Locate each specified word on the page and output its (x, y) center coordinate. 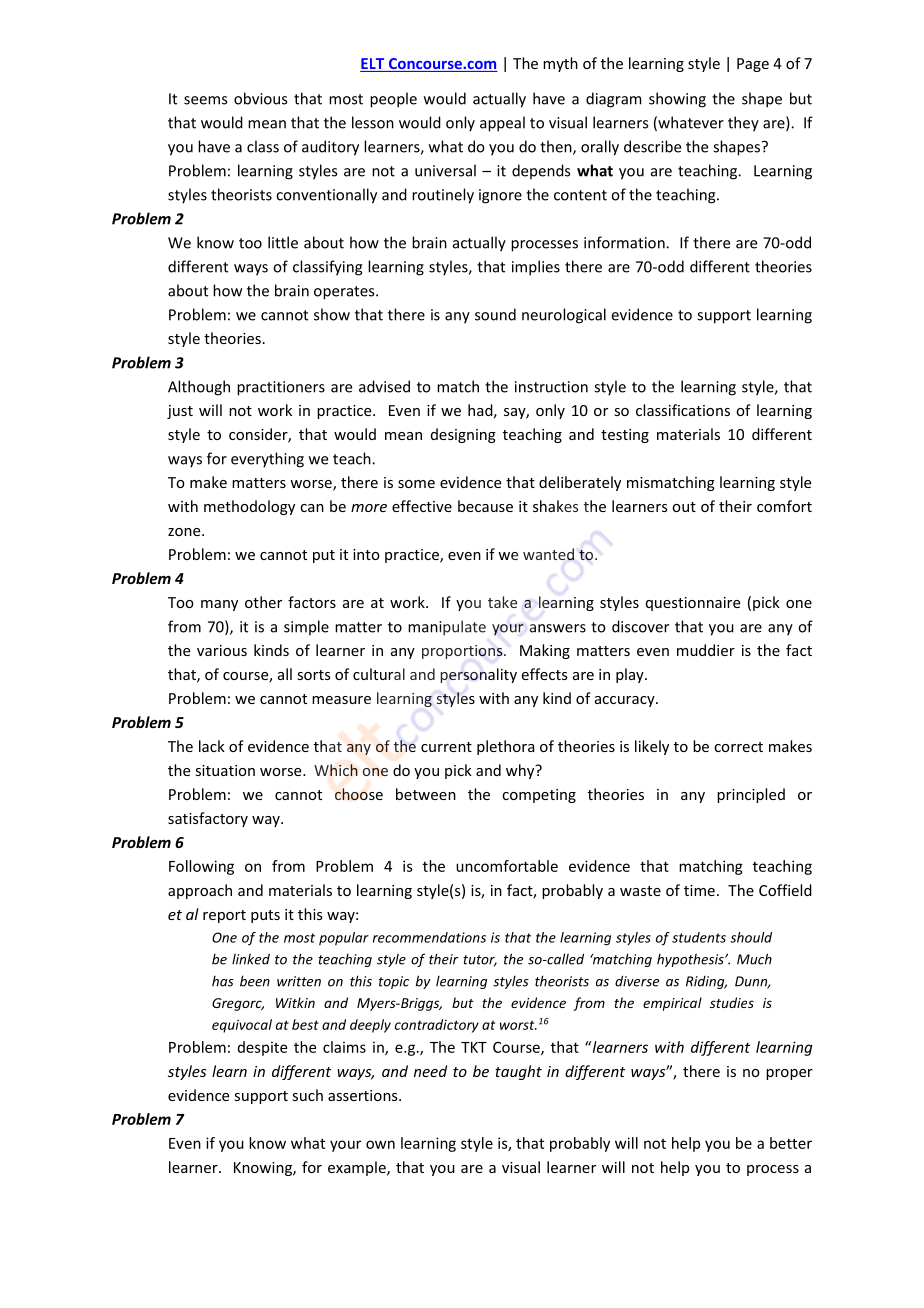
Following (201, 867)
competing (539, 796)
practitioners (281, 388)
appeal (502, 124)
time (699, 890)
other (263, 602)
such (307, 1095)
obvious (260, 98)
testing (625, 436)
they (743, 124)
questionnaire (693, 604)
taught (518, 1072)
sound (495, 314)
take (502, 602)
